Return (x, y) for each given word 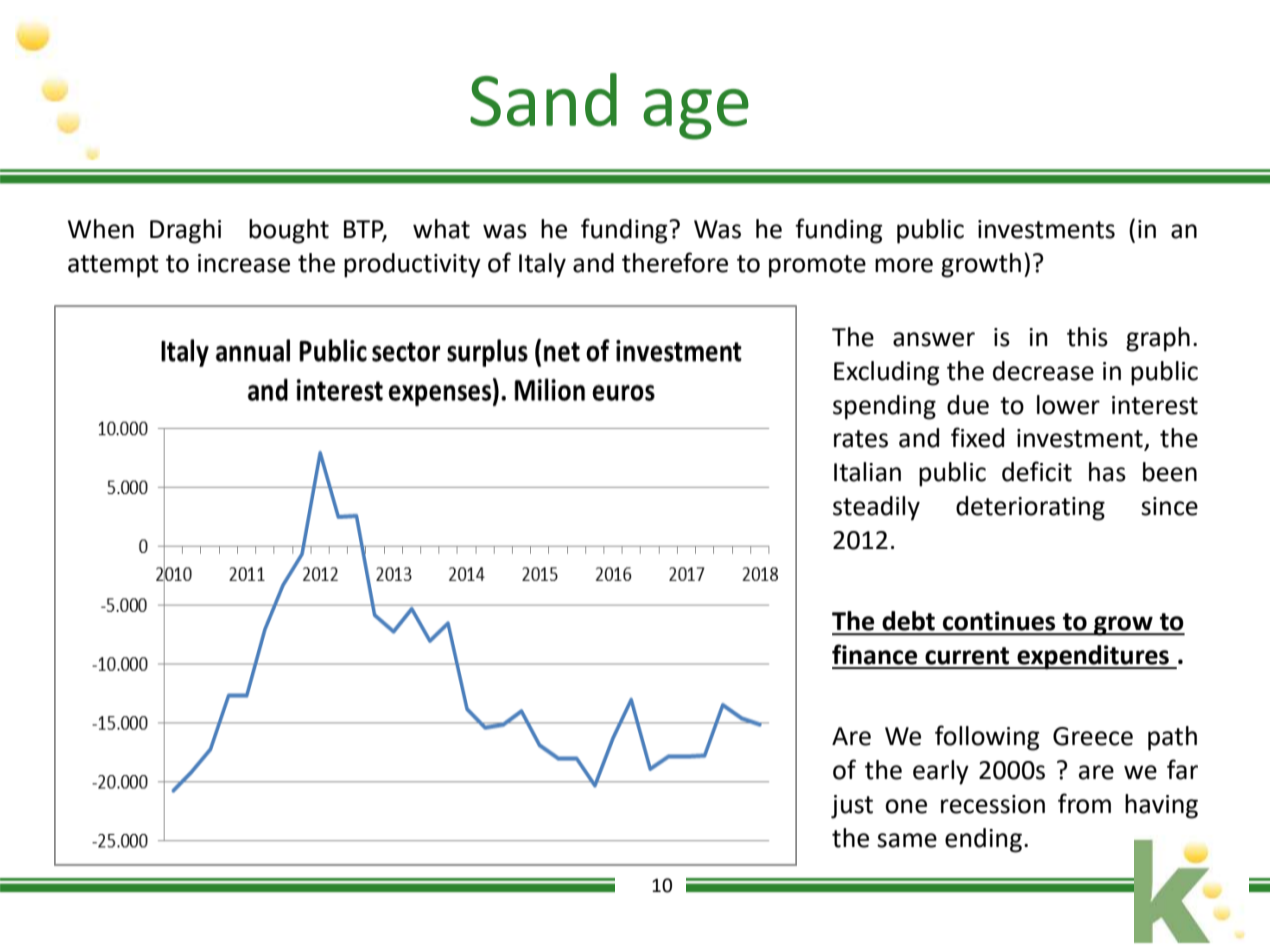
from (1084, 803)
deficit (1037, 471)
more (904, 265)
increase (244, 263)
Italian (867, 472)
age (696, 114)
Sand (543, 100)
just (852, 807)
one (906, 806)
